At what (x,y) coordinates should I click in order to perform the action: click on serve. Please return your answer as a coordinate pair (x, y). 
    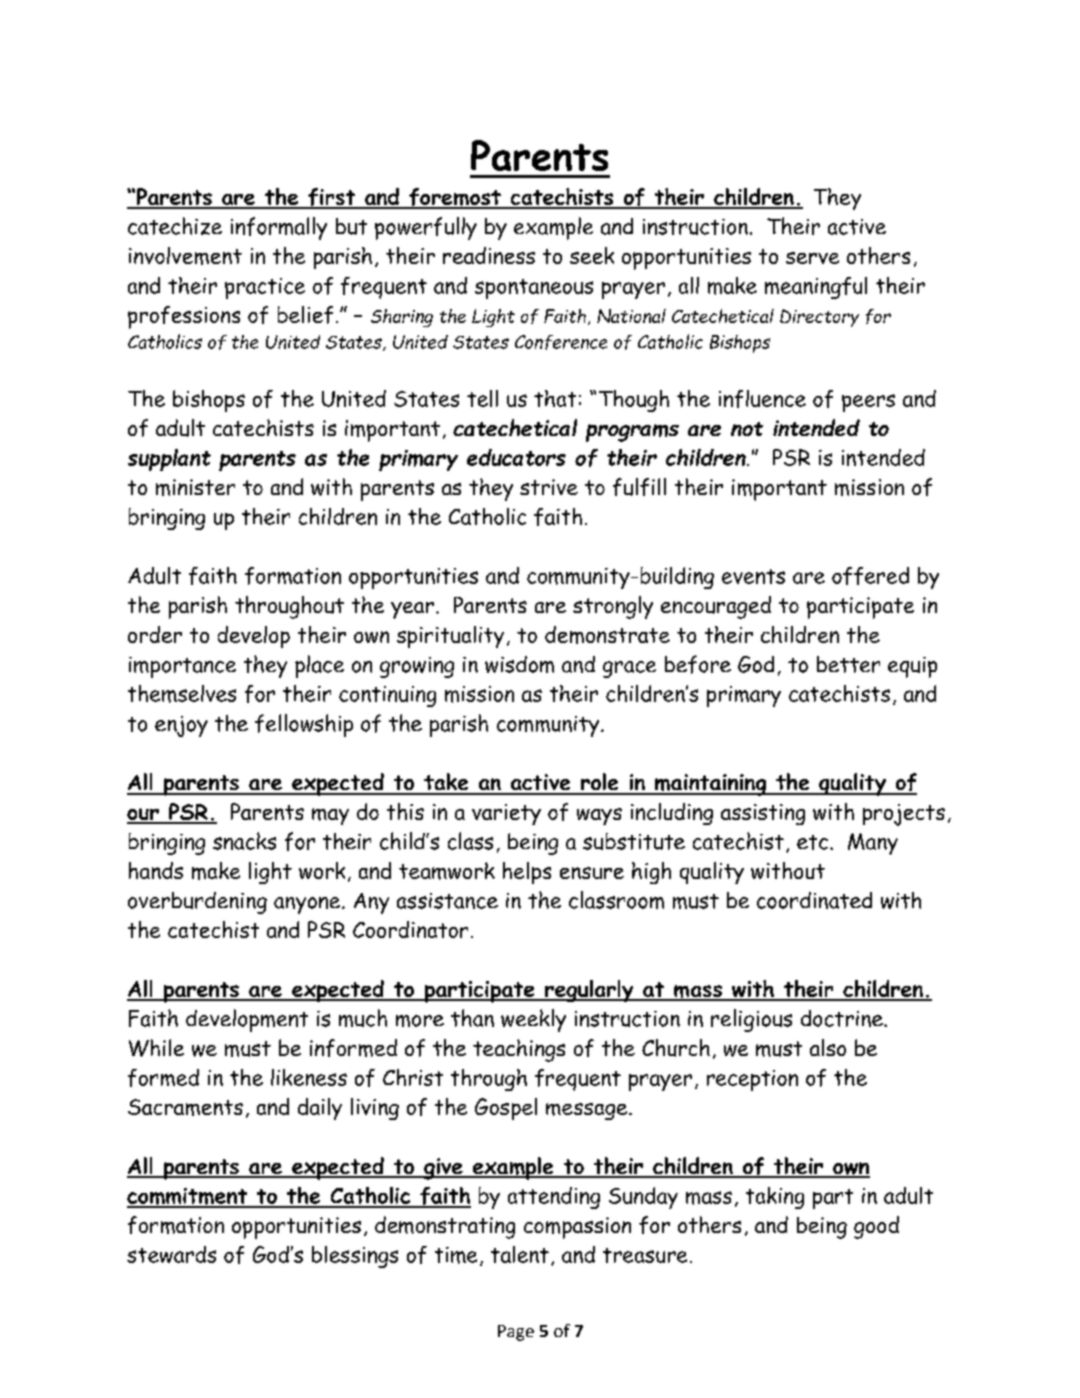
    Looking at the image, I should click on (812, 258).
